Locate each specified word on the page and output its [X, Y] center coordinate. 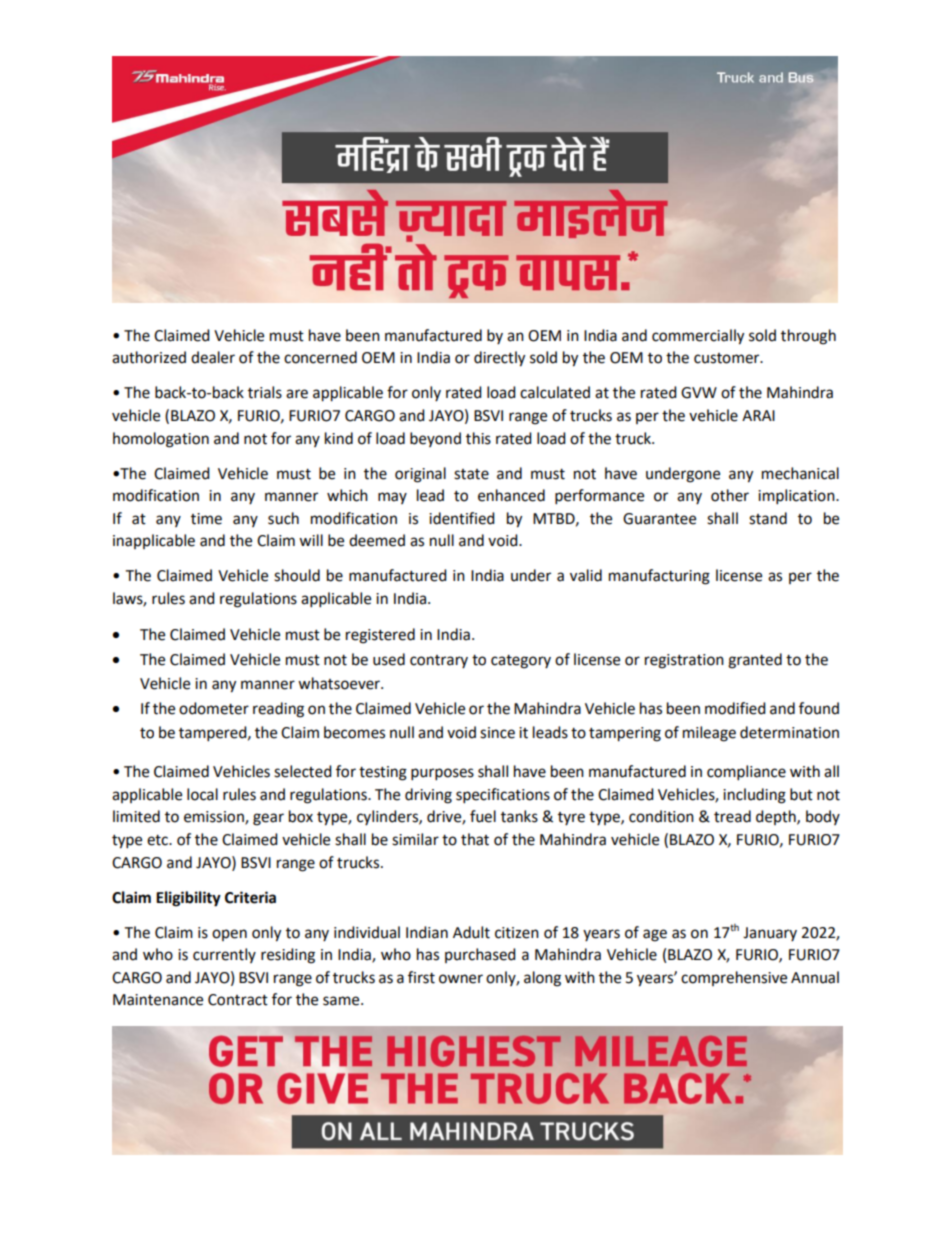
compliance [746, 773]
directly [499, 359]
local [202, 794]
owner [461, 979]
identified [462, 518]
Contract [238, 1000]
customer [728, 358]
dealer [213, 357]
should [297, 575]
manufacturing [659, 577]
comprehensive [734, 978]
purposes [442, 774]
